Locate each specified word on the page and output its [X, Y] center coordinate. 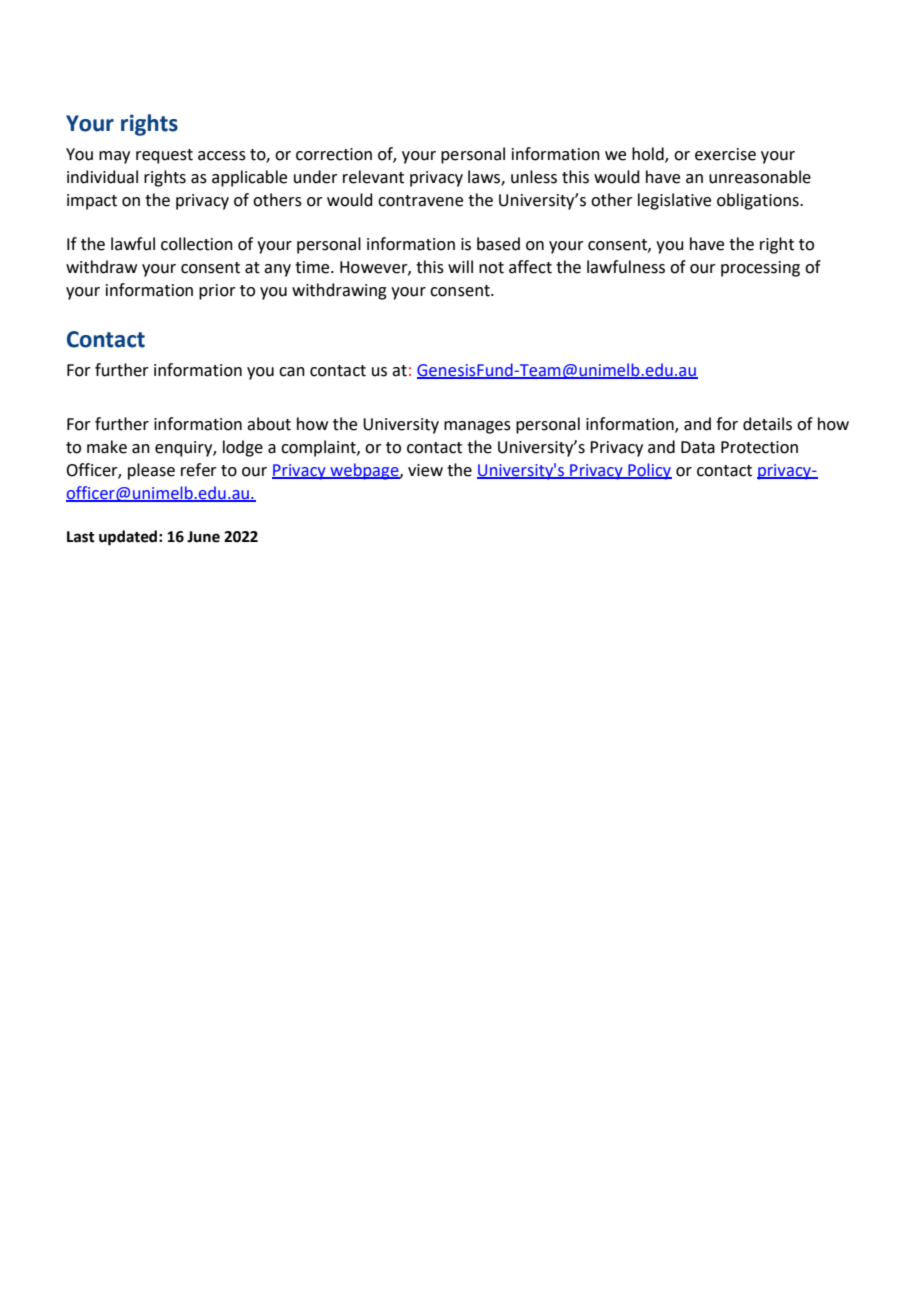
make [107, 447]
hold [649, 155]
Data [698, 447]
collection [197, 244]
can [292, 372]
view [425, 470]
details [767, 424]
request [164, 156]
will [460, 266]
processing [760, 269]
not [491, 268]
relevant [373, 177]
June [203, 537]
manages [477, 427]
